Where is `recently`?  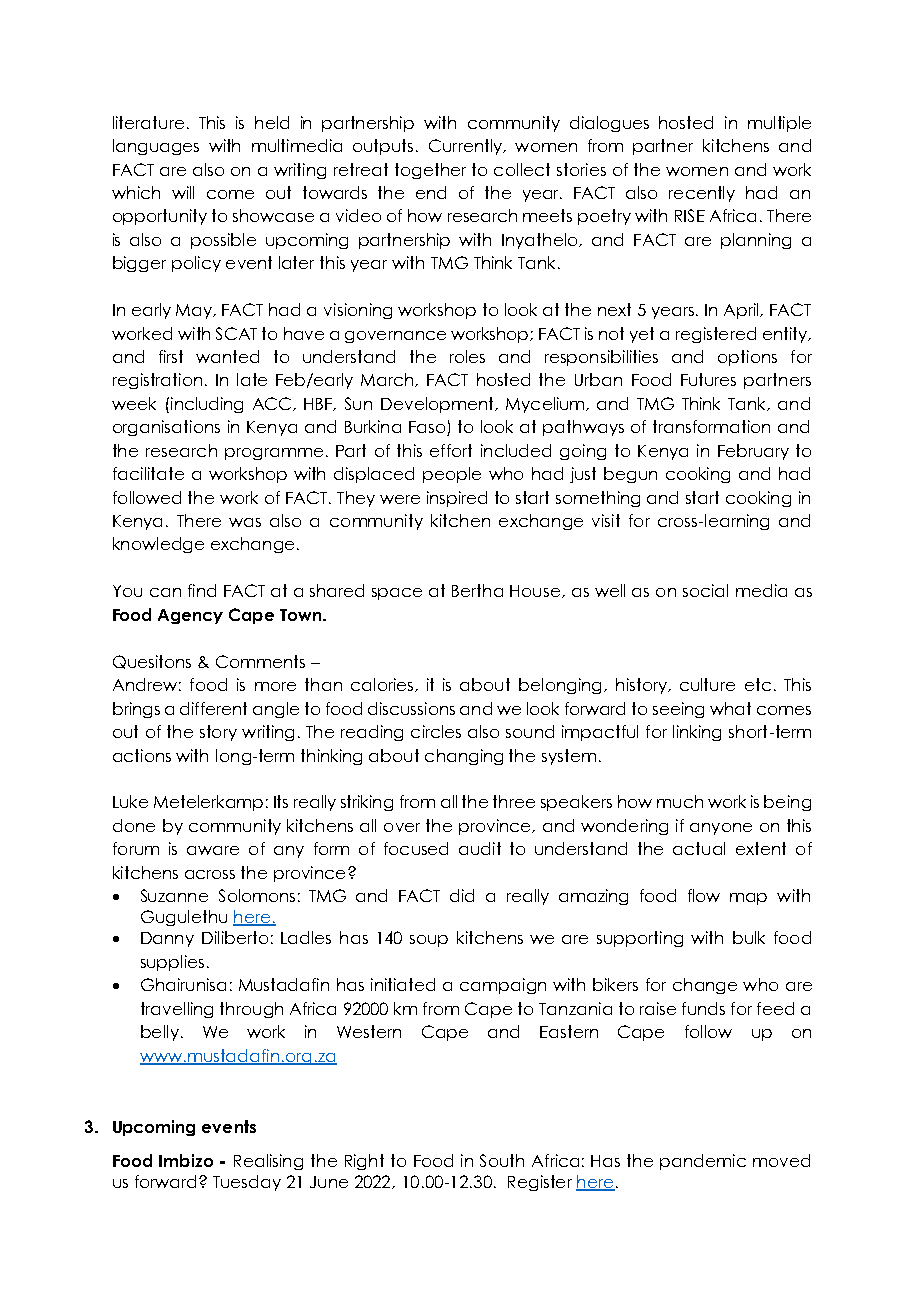
recently is located at coordinates (702, 194).
